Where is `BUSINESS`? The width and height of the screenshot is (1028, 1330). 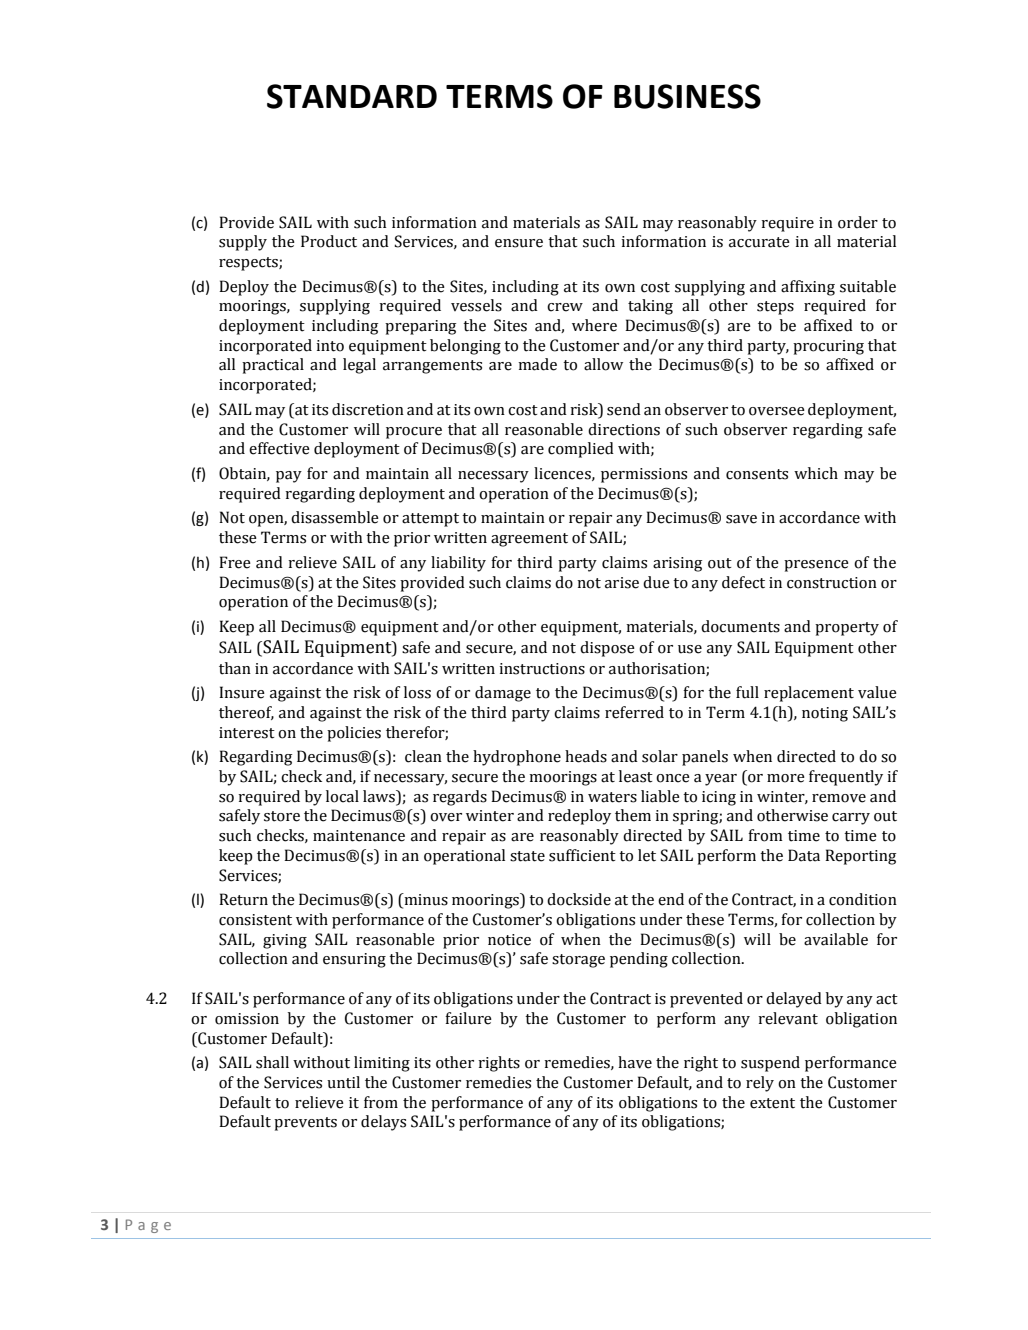
BUSINESS is located at coordinates (687, 96).
